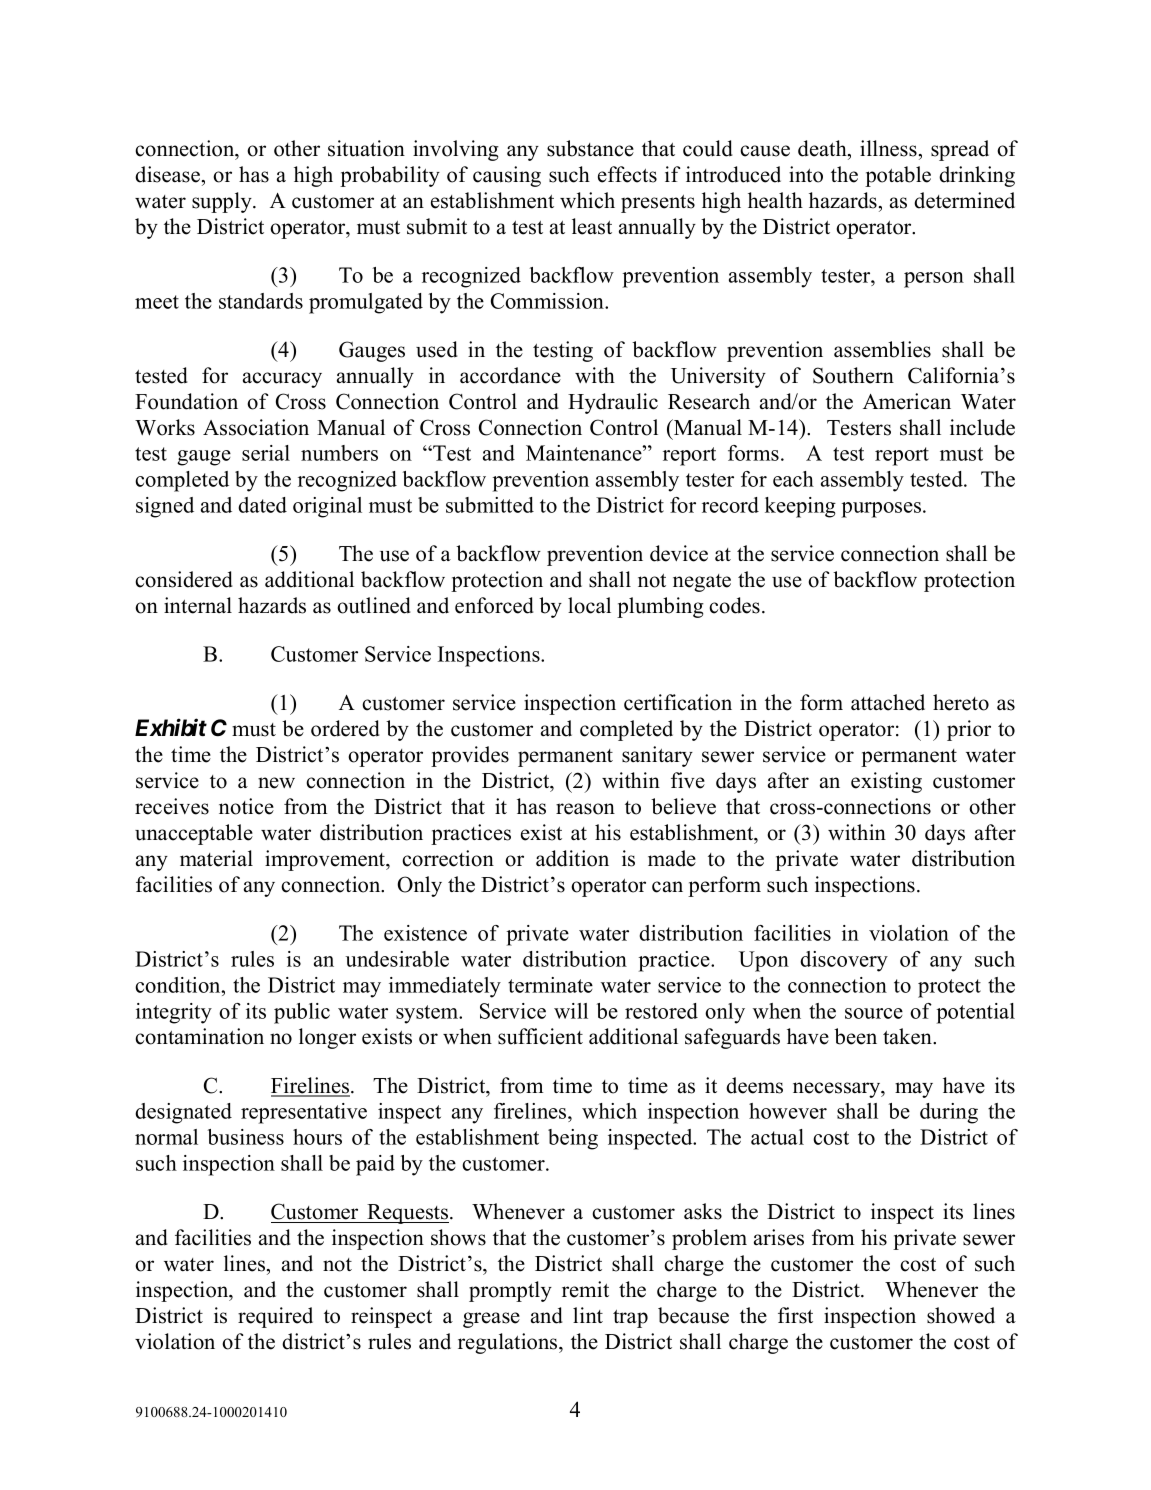  Describe the element at coordinates (590, 148) in the document. I see `substance` at that location.
